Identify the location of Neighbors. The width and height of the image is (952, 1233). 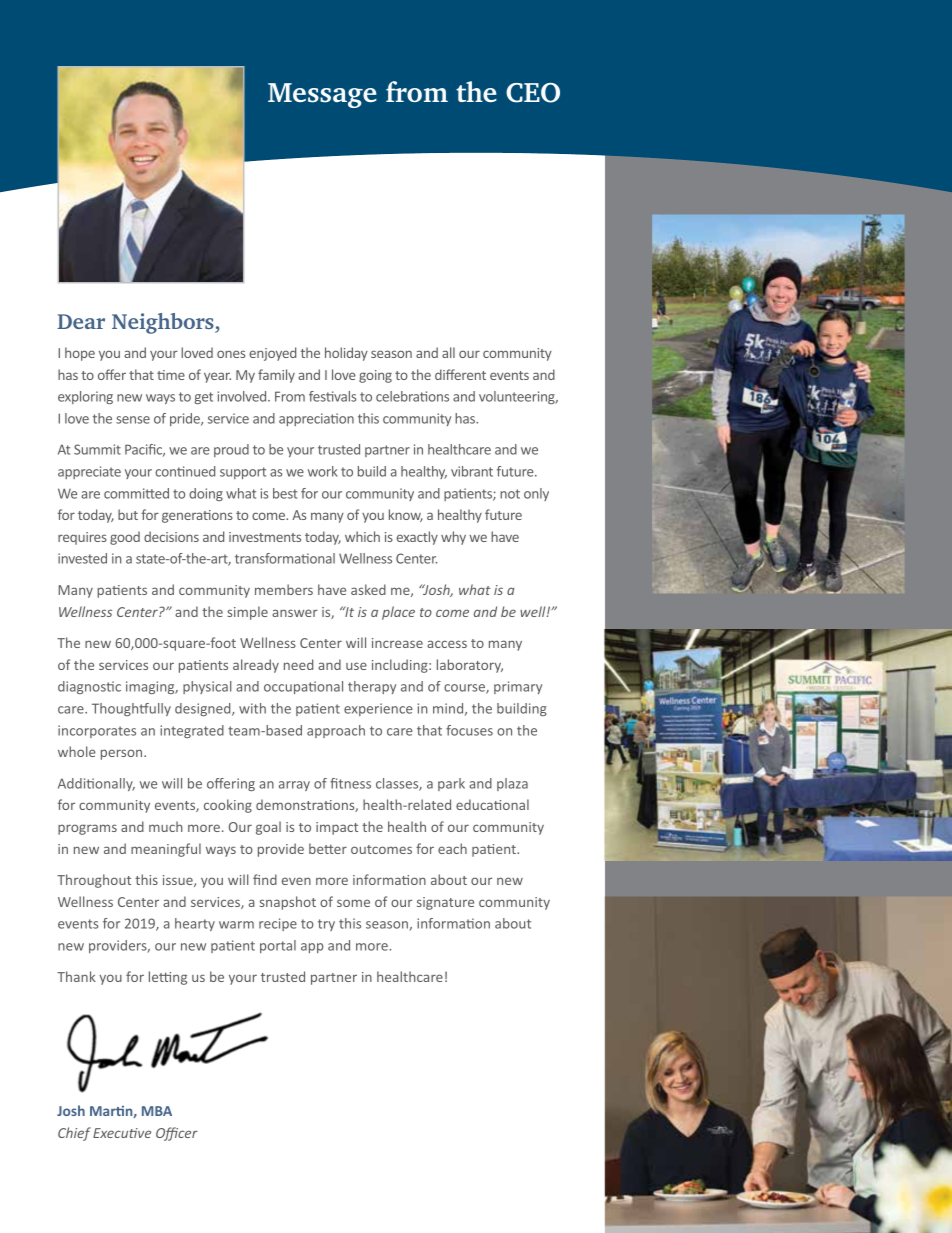
(164, 323).
